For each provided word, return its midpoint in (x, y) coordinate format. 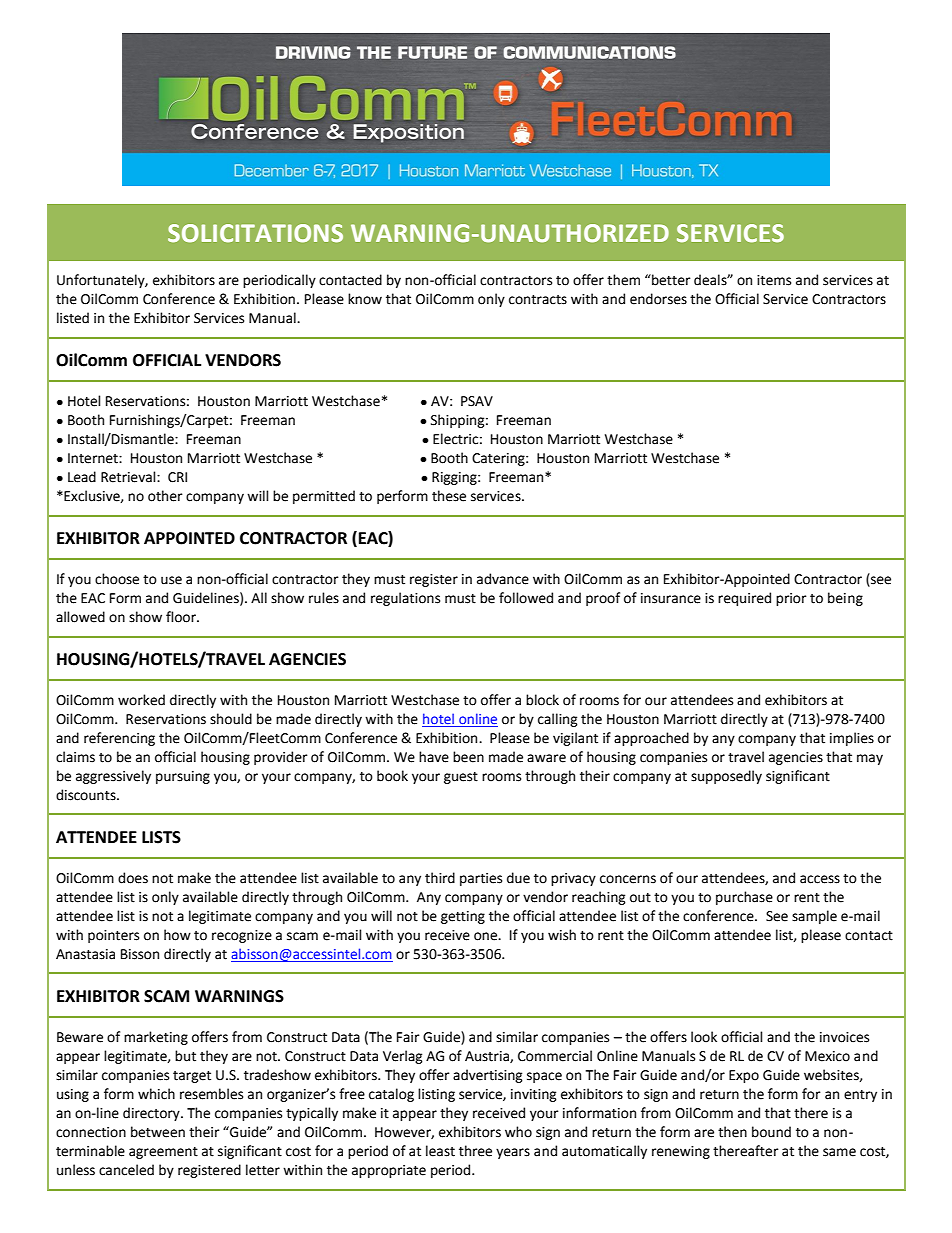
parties (481, 879)
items (774, 280)
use (171, 580)
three (475, 1151)
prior (791, 599)
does (133, 878)
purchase (744, 898)
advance (503, 579)
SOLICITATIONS (255, 233)
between (158, 1132)
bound (771, 1132)
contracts (538, 300)
